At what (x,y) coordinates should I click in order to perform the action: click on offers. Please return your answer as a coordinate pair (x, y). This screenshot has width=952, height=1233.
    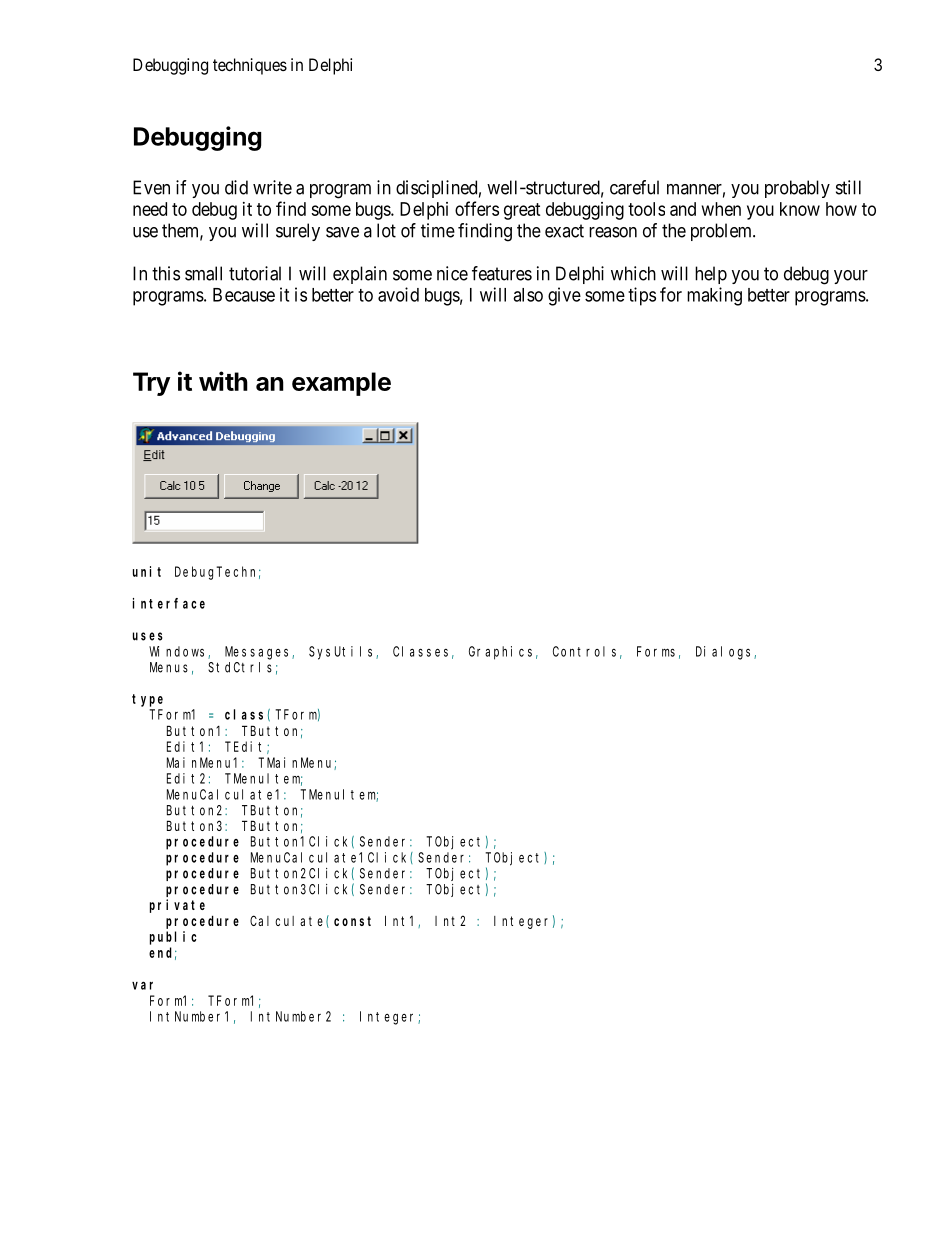
    Looking at the image, I should click on (477, 208).
